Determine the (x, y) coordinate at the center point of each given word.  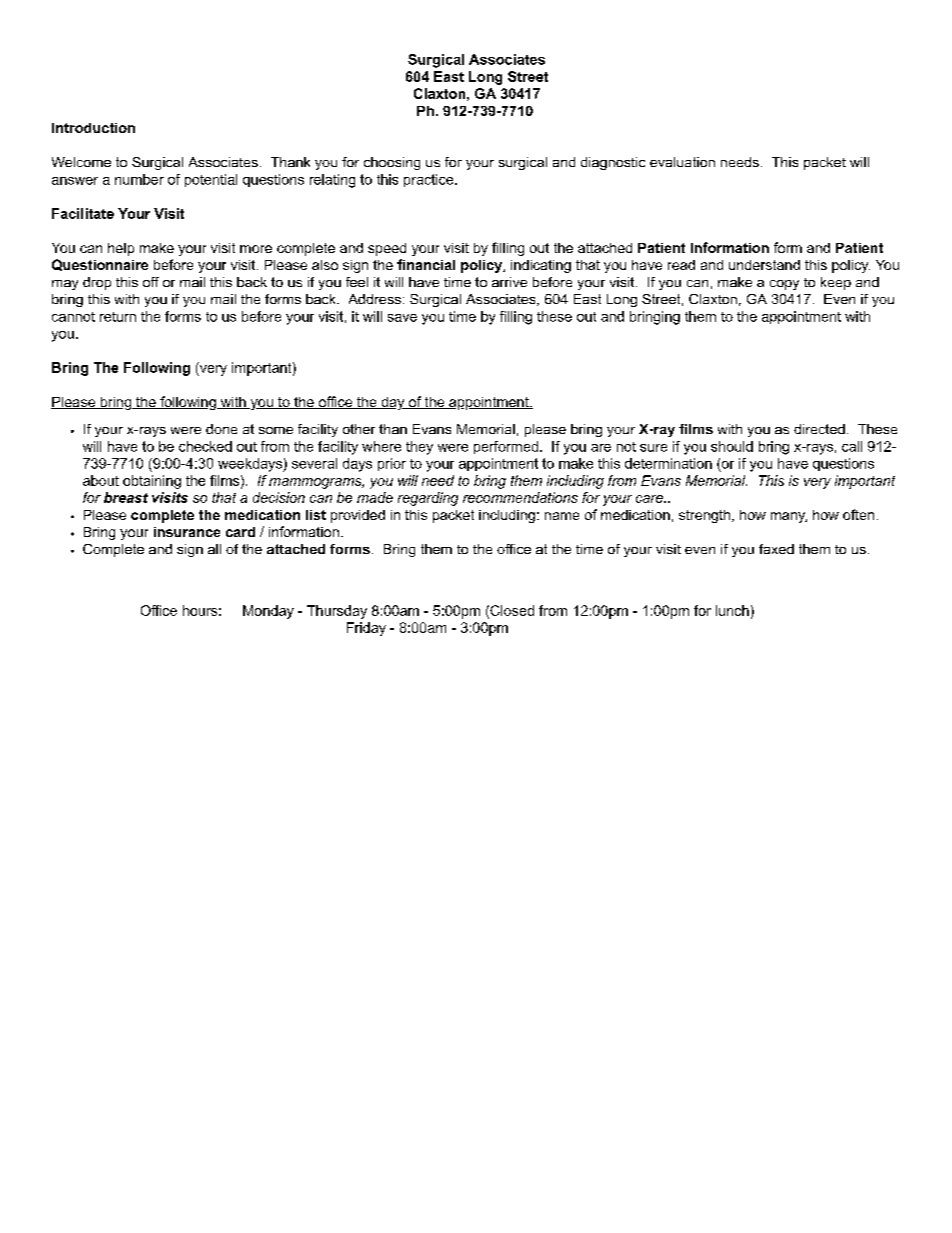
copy (784, 285)
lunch (732, 610)
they (419, 448)
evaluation (682, 162)
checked (205, 446)
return (118, 317)
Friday (366, 629)
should (732, 446)
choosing (392, 163)
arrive (509, 282)
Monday (268, 612)
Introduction (93, 128)
